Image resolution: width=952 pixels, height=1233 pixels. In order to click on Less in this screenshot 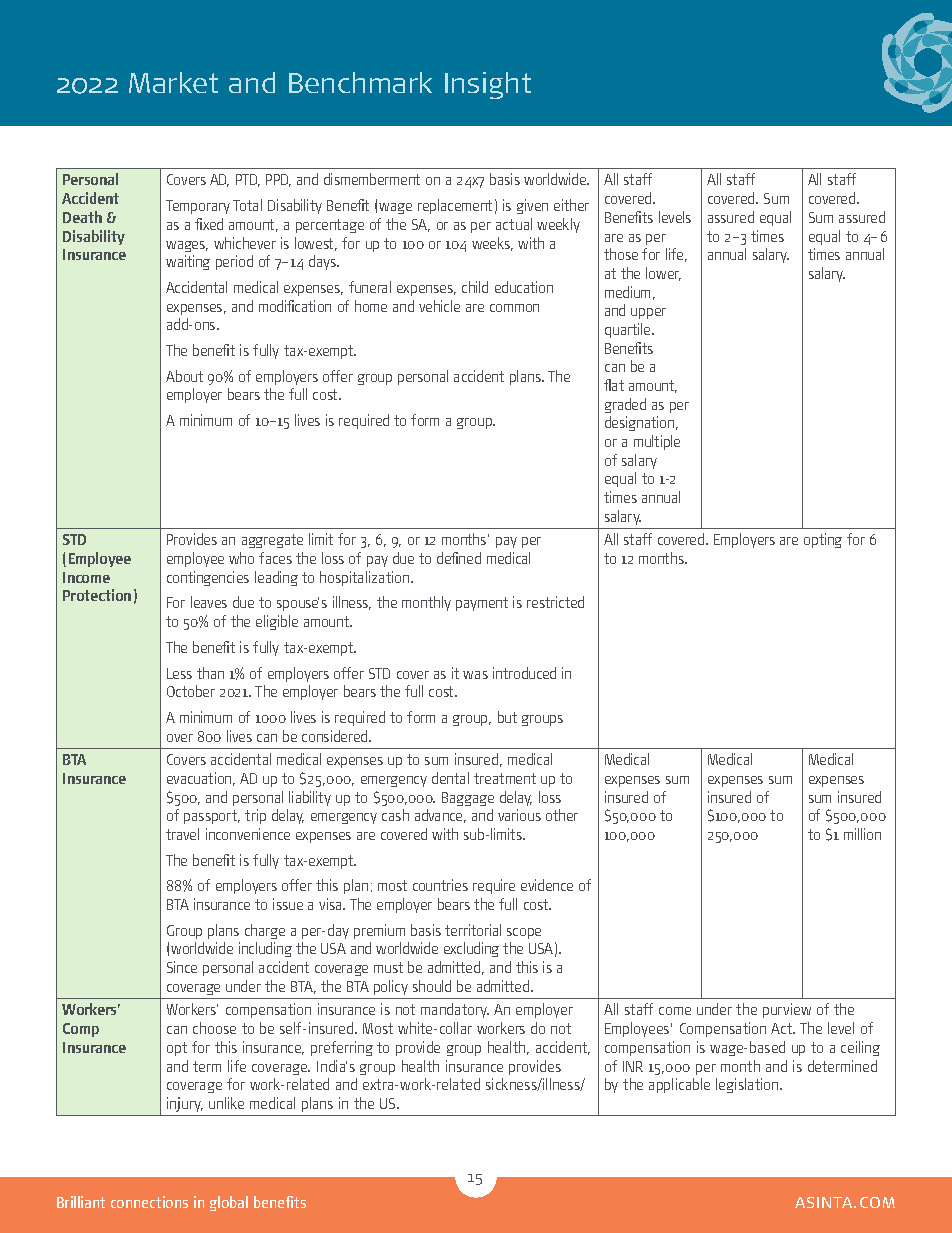, I will do `click(179, 673)`.
